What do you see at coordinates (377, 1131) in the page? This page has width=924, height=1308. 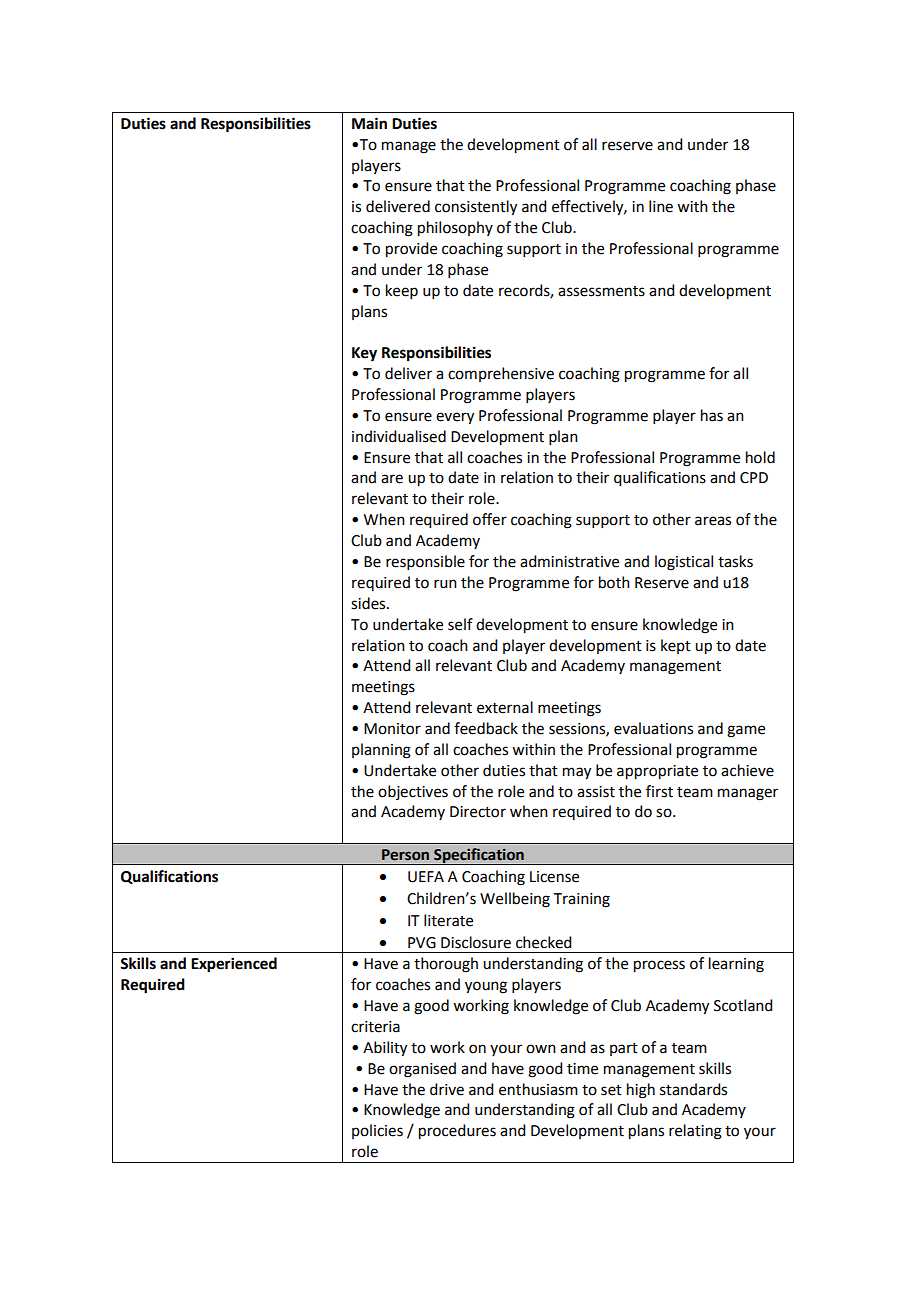 I see `policies` at bounding box center [377, 1131].
